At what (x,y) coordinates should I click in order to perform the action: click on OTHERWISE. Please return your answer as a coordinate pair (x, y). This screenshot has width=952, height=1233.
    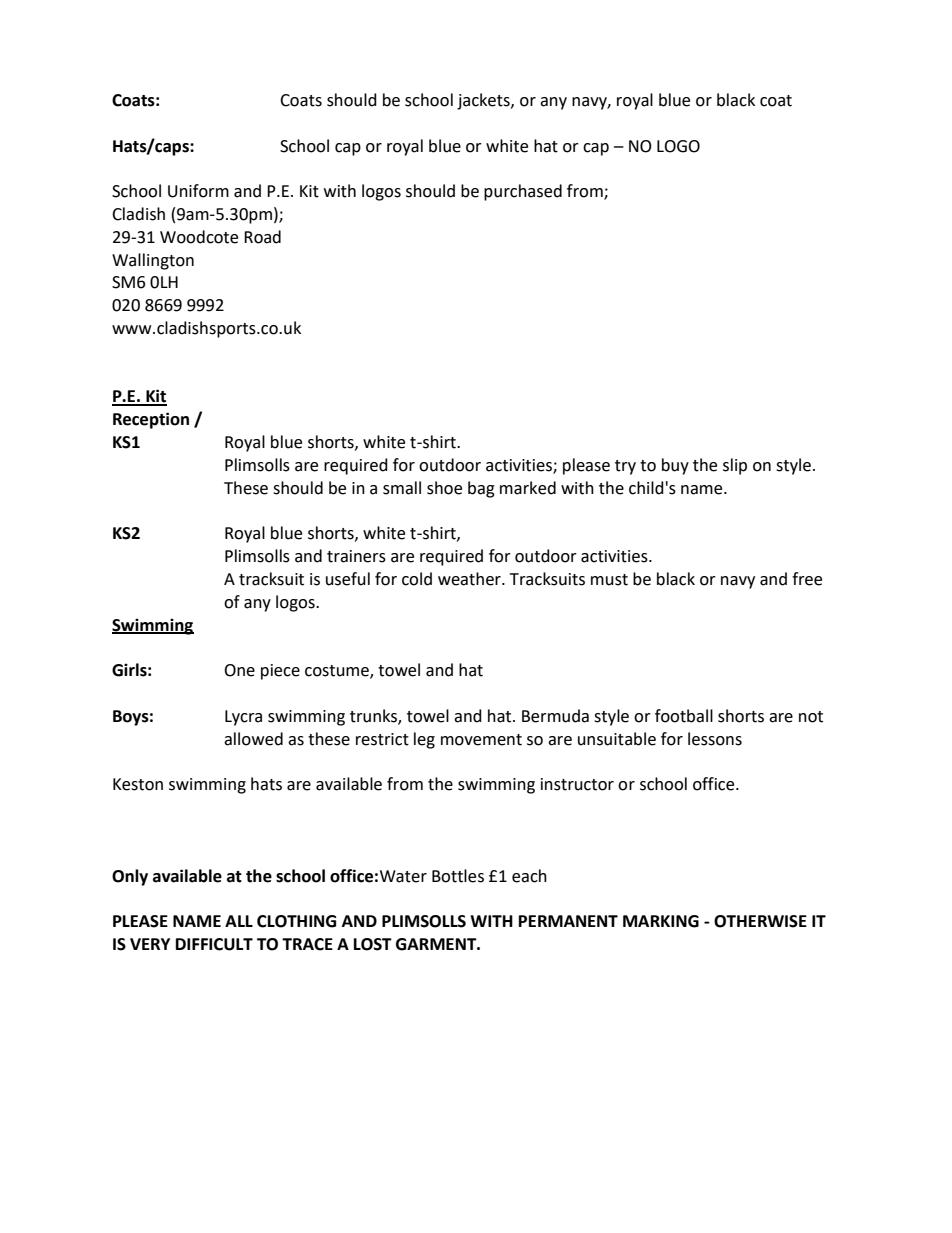
    Looking at the image, I should click on (760, 921).
